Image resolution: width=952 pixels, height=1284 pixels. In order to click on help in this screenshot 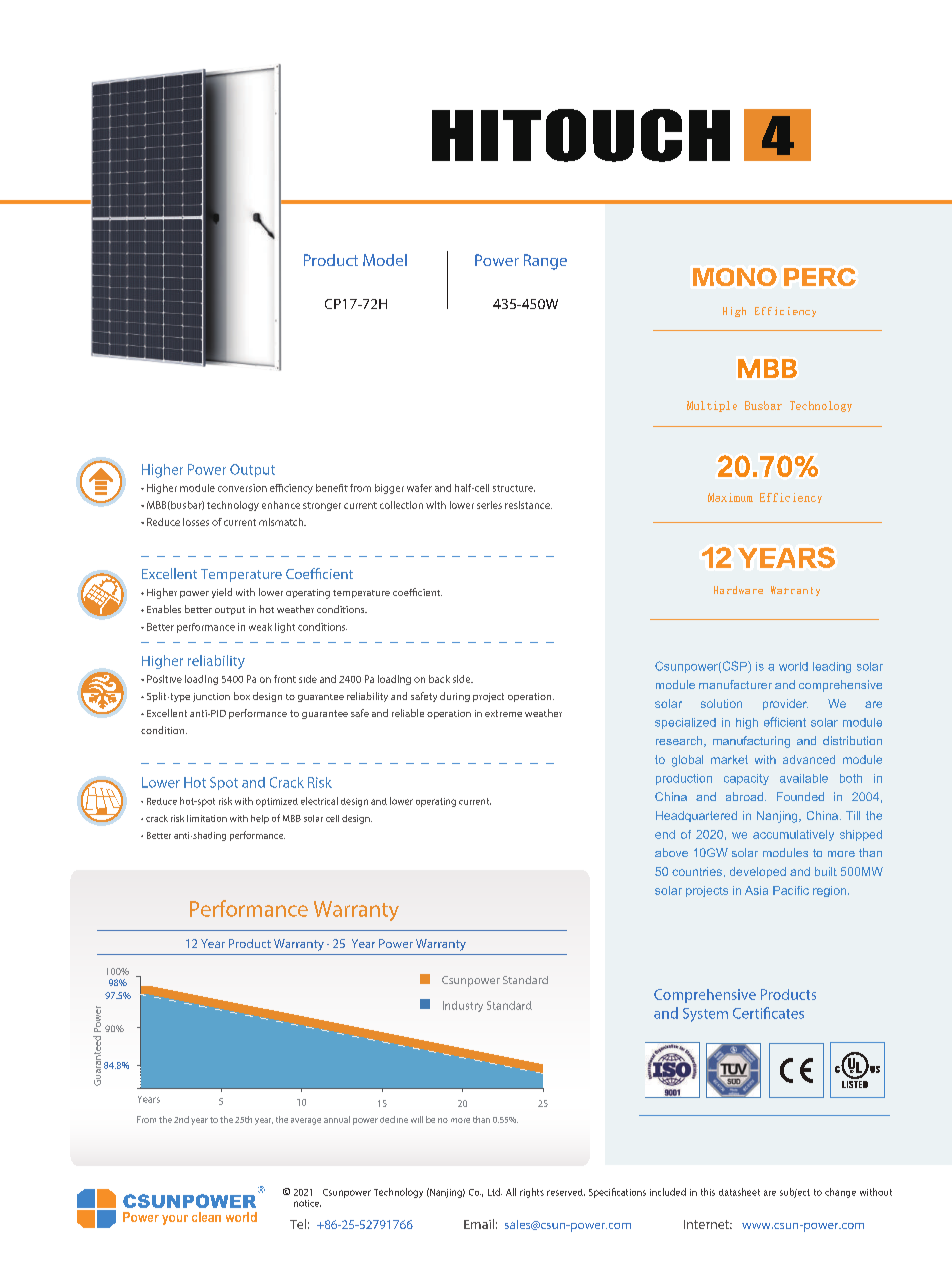, I will do `click(260, 819)`.
